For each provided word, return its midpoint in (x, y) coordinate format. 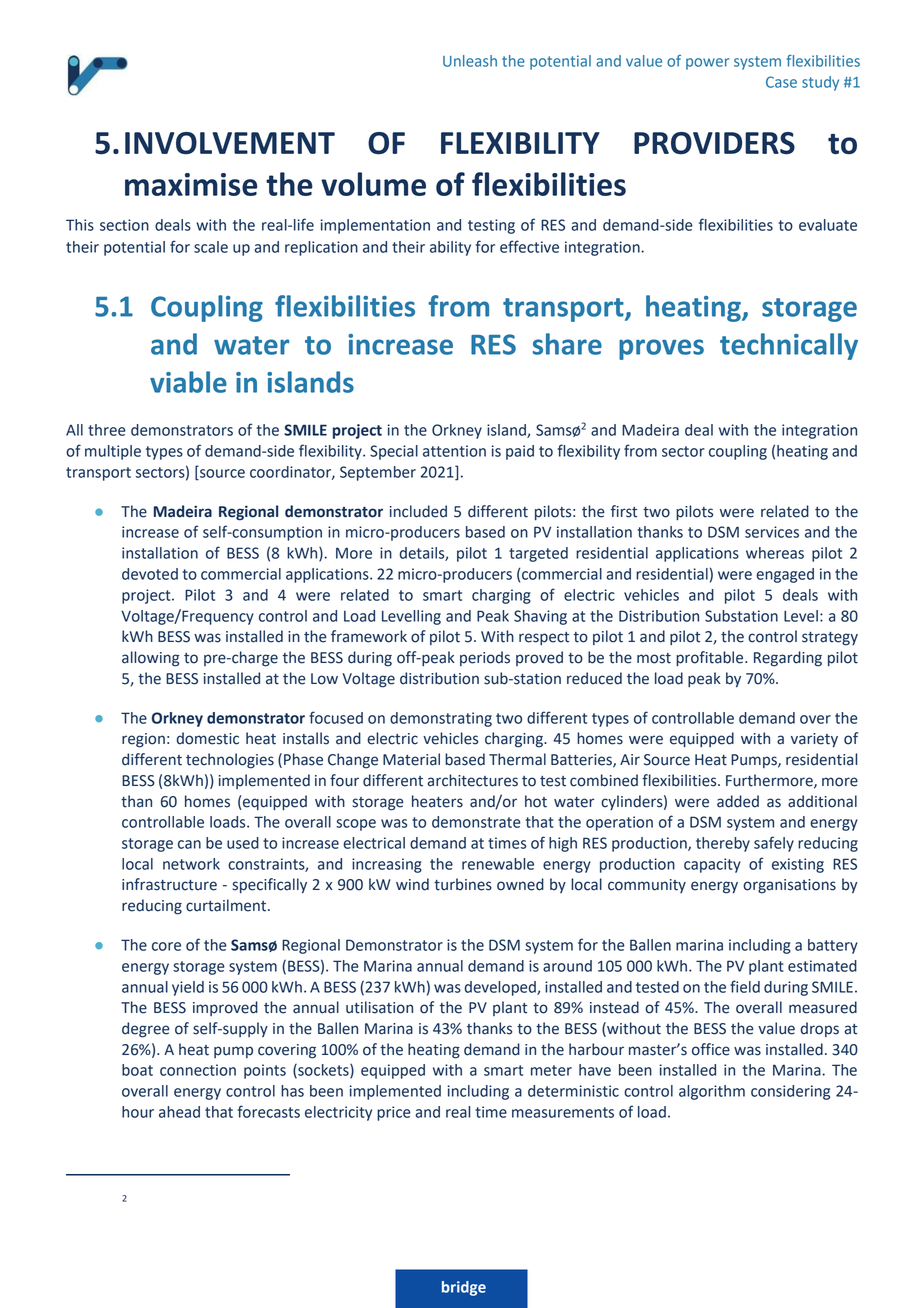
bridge (464, 1288)
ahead (179, 1112)
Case (781, 82)
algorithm (712, 1092)
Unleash (470, 61)
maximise (191, 184)
